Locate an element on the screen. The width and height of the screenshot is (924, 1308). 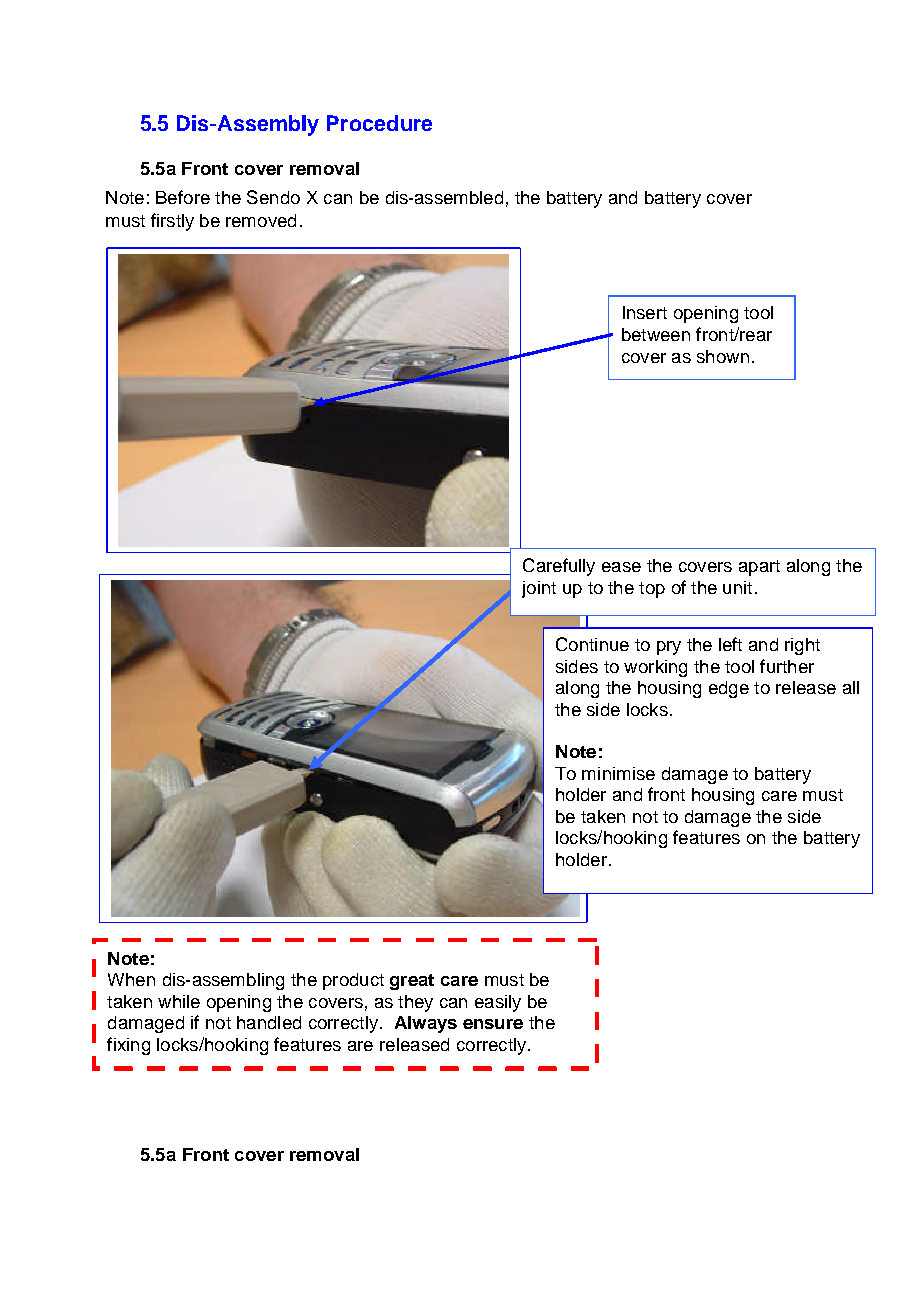
between is located at coordinates (656, 334).
